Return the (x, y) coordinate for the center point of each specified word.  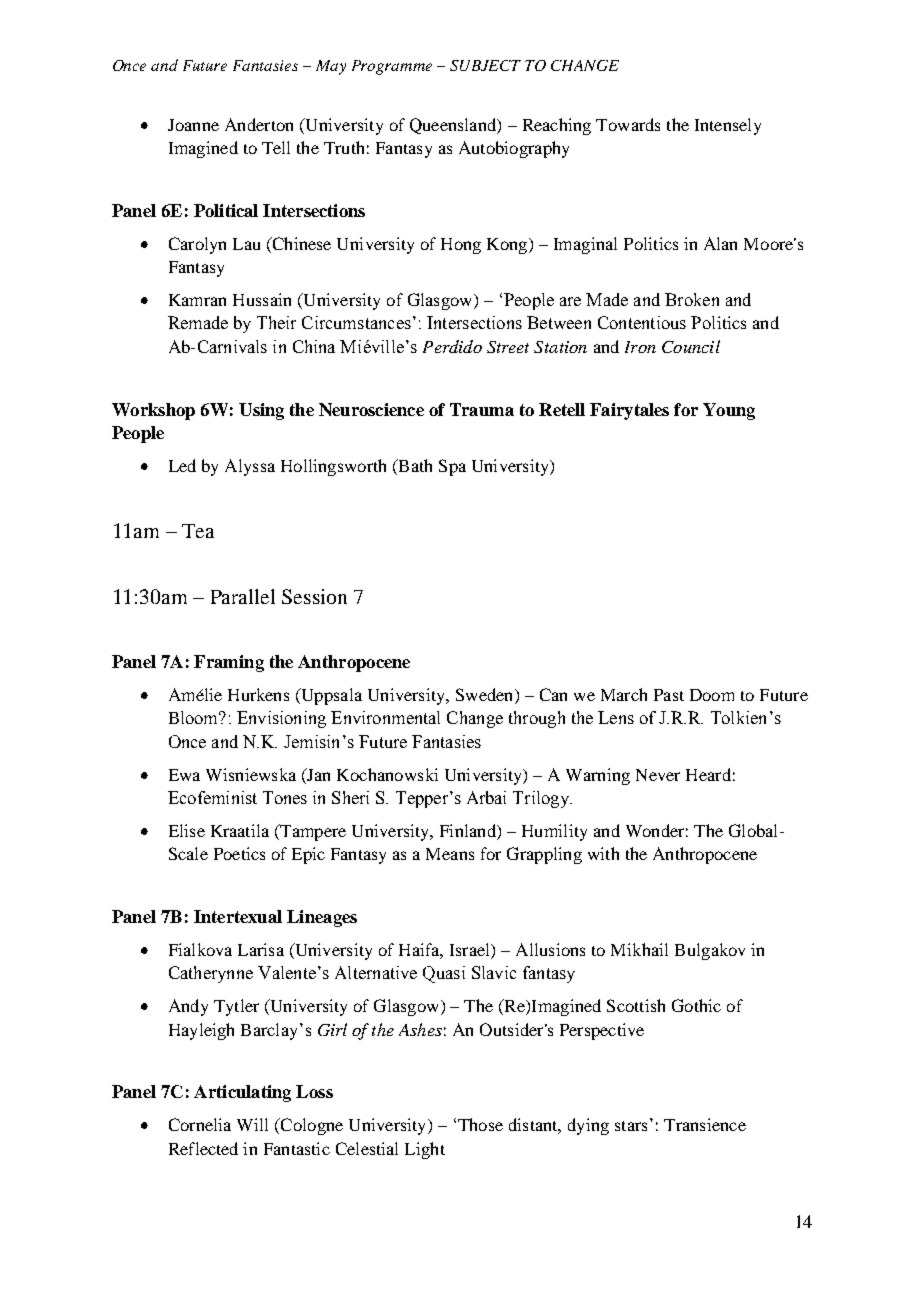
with (603, 853)
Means (450, 854)
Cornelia (200, 1124)
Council (691, 346)
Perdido (452, 346)
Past (669, 695)
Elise (187, 830)
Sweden (486, 696)
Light (425, 1150)
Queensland (454, 126)
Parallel (243, 596)
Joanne (193, 125)
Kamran (197, 300)
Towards (628, 124)
